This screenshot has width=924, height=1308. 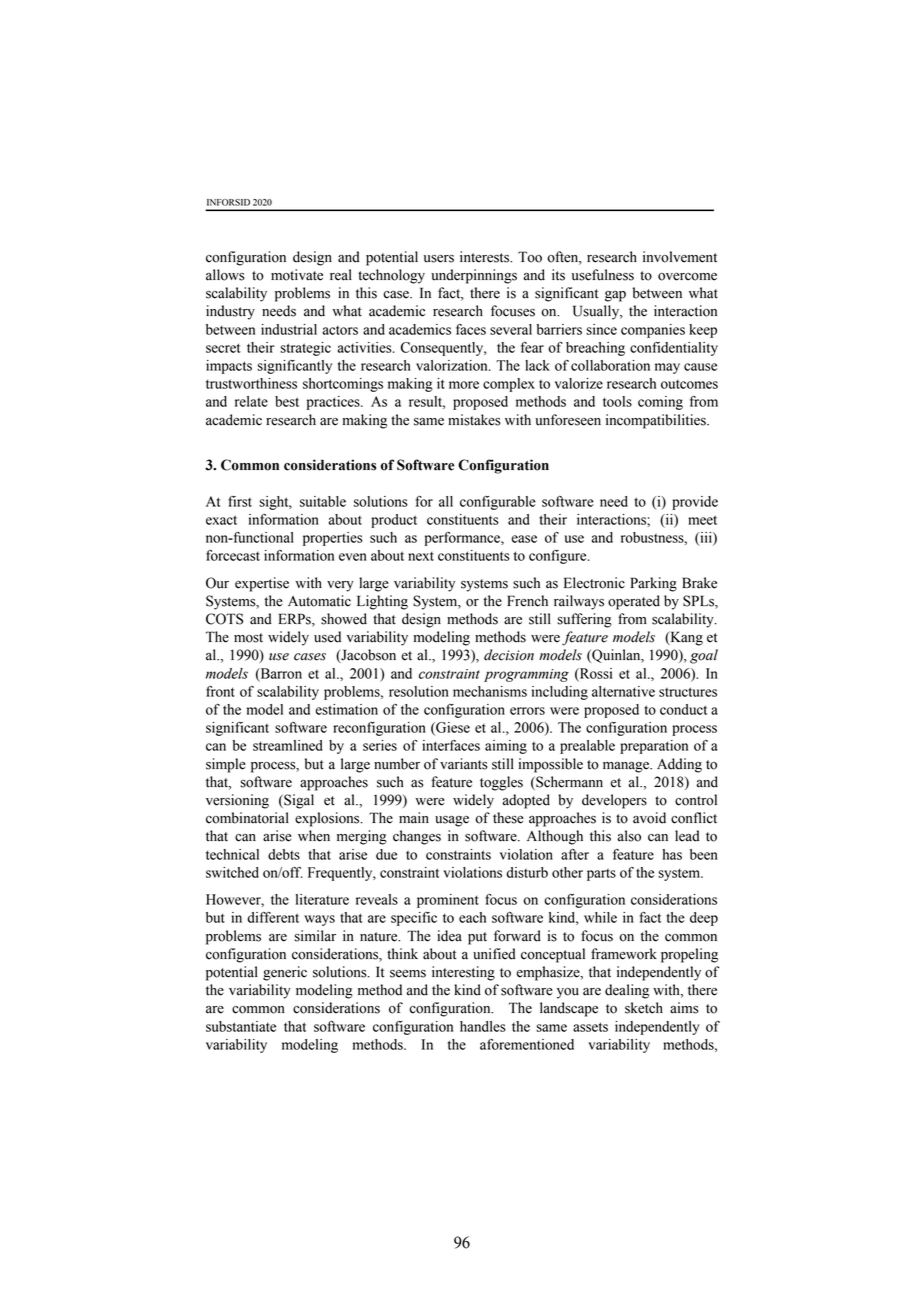 I want to click on streamlined, so click(x=288, y=745).
